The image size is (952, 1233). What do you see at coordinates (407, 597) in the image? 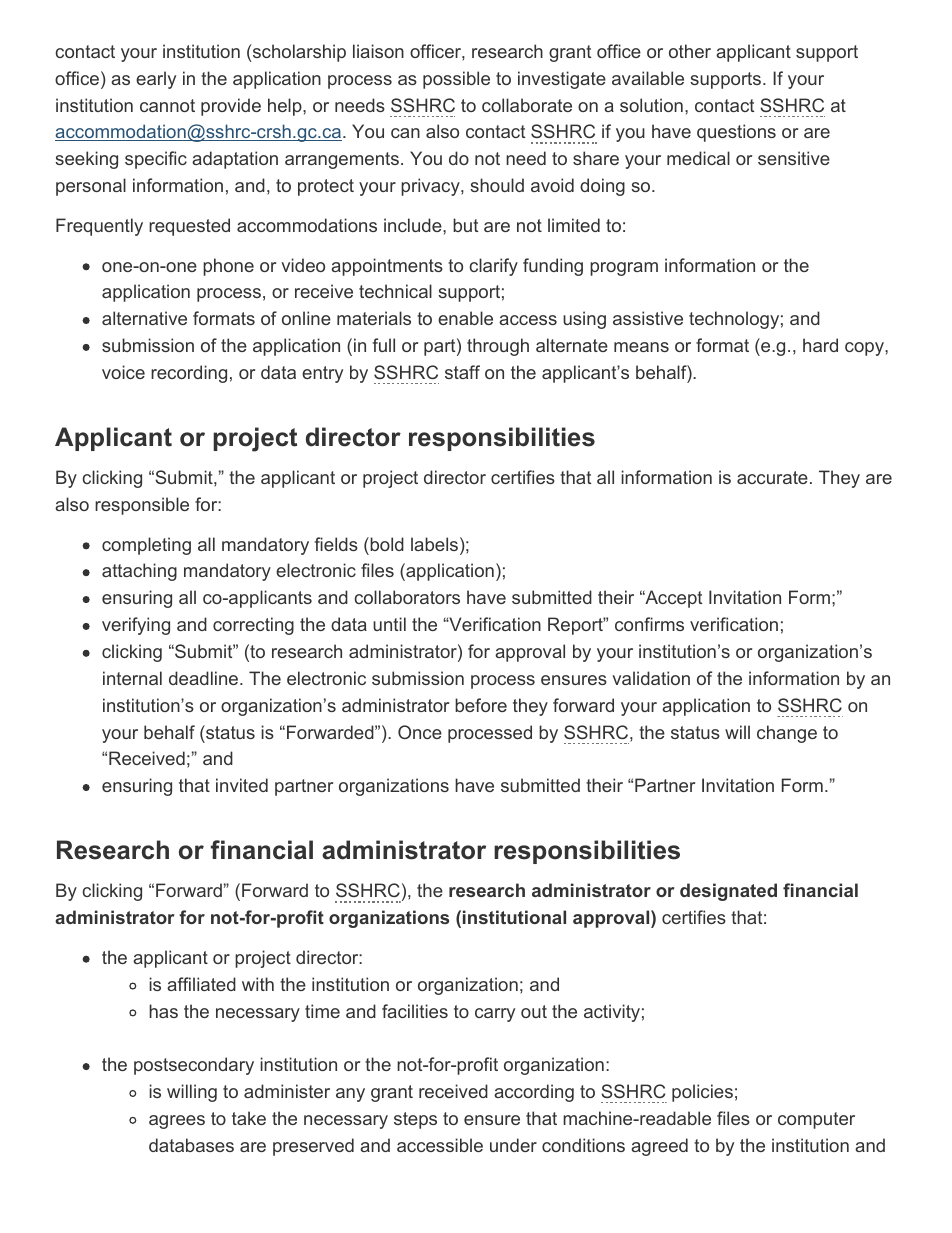
I see `collaborators` at bounding box center [407, 597].
